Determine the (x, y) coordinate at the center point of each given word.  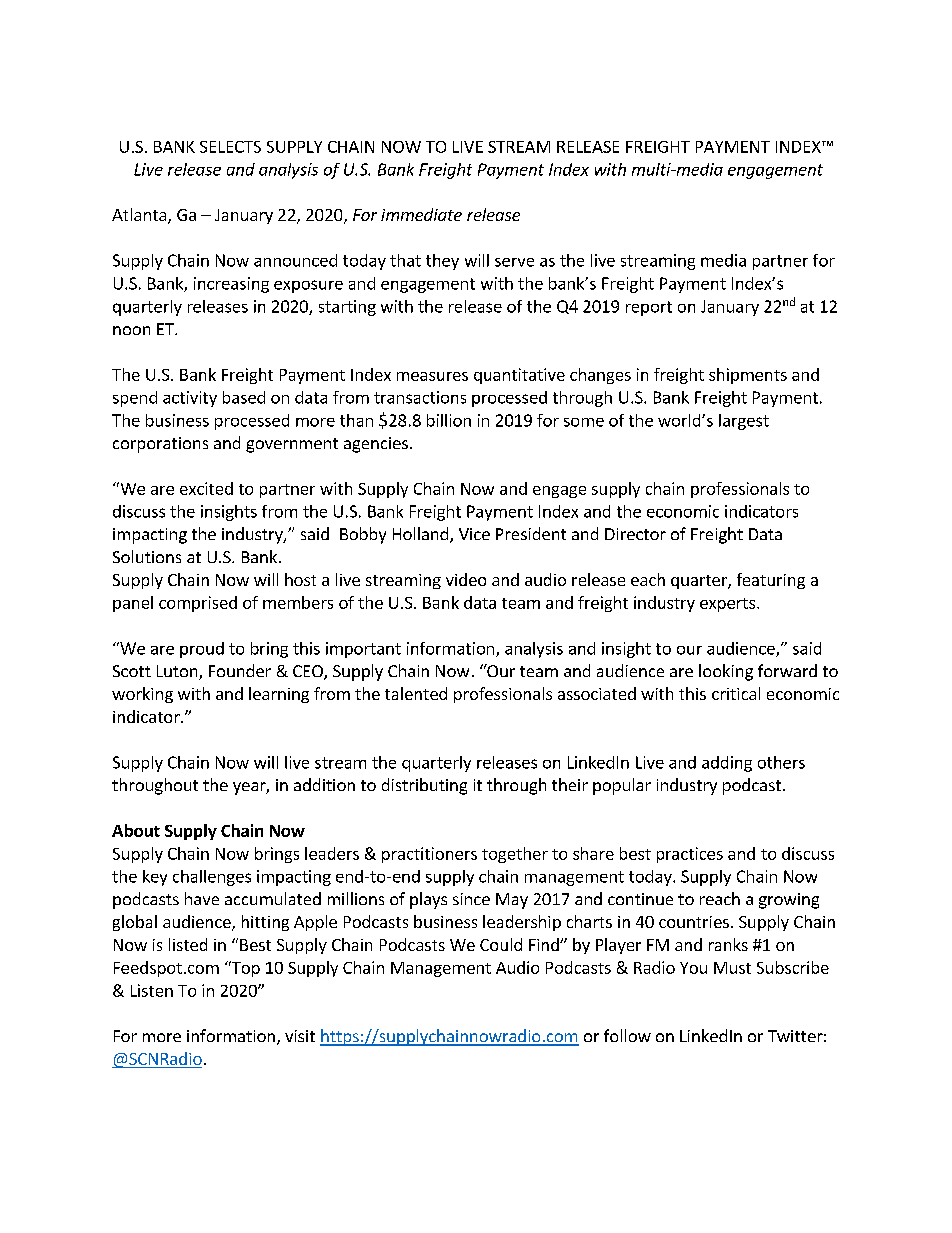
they (442, 262)
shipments (748, 376)
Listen (152, 990)
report (649, 308)
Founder (240, 670)
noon (131, 330)
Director (635, 534)
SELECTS (230, 147)
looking (726, 672)
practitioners (429, 855)
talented (416, 693)
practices (690, 855)
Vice (474, 534)
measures (432, 376)
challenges (212, 878)
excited (206, 488)
